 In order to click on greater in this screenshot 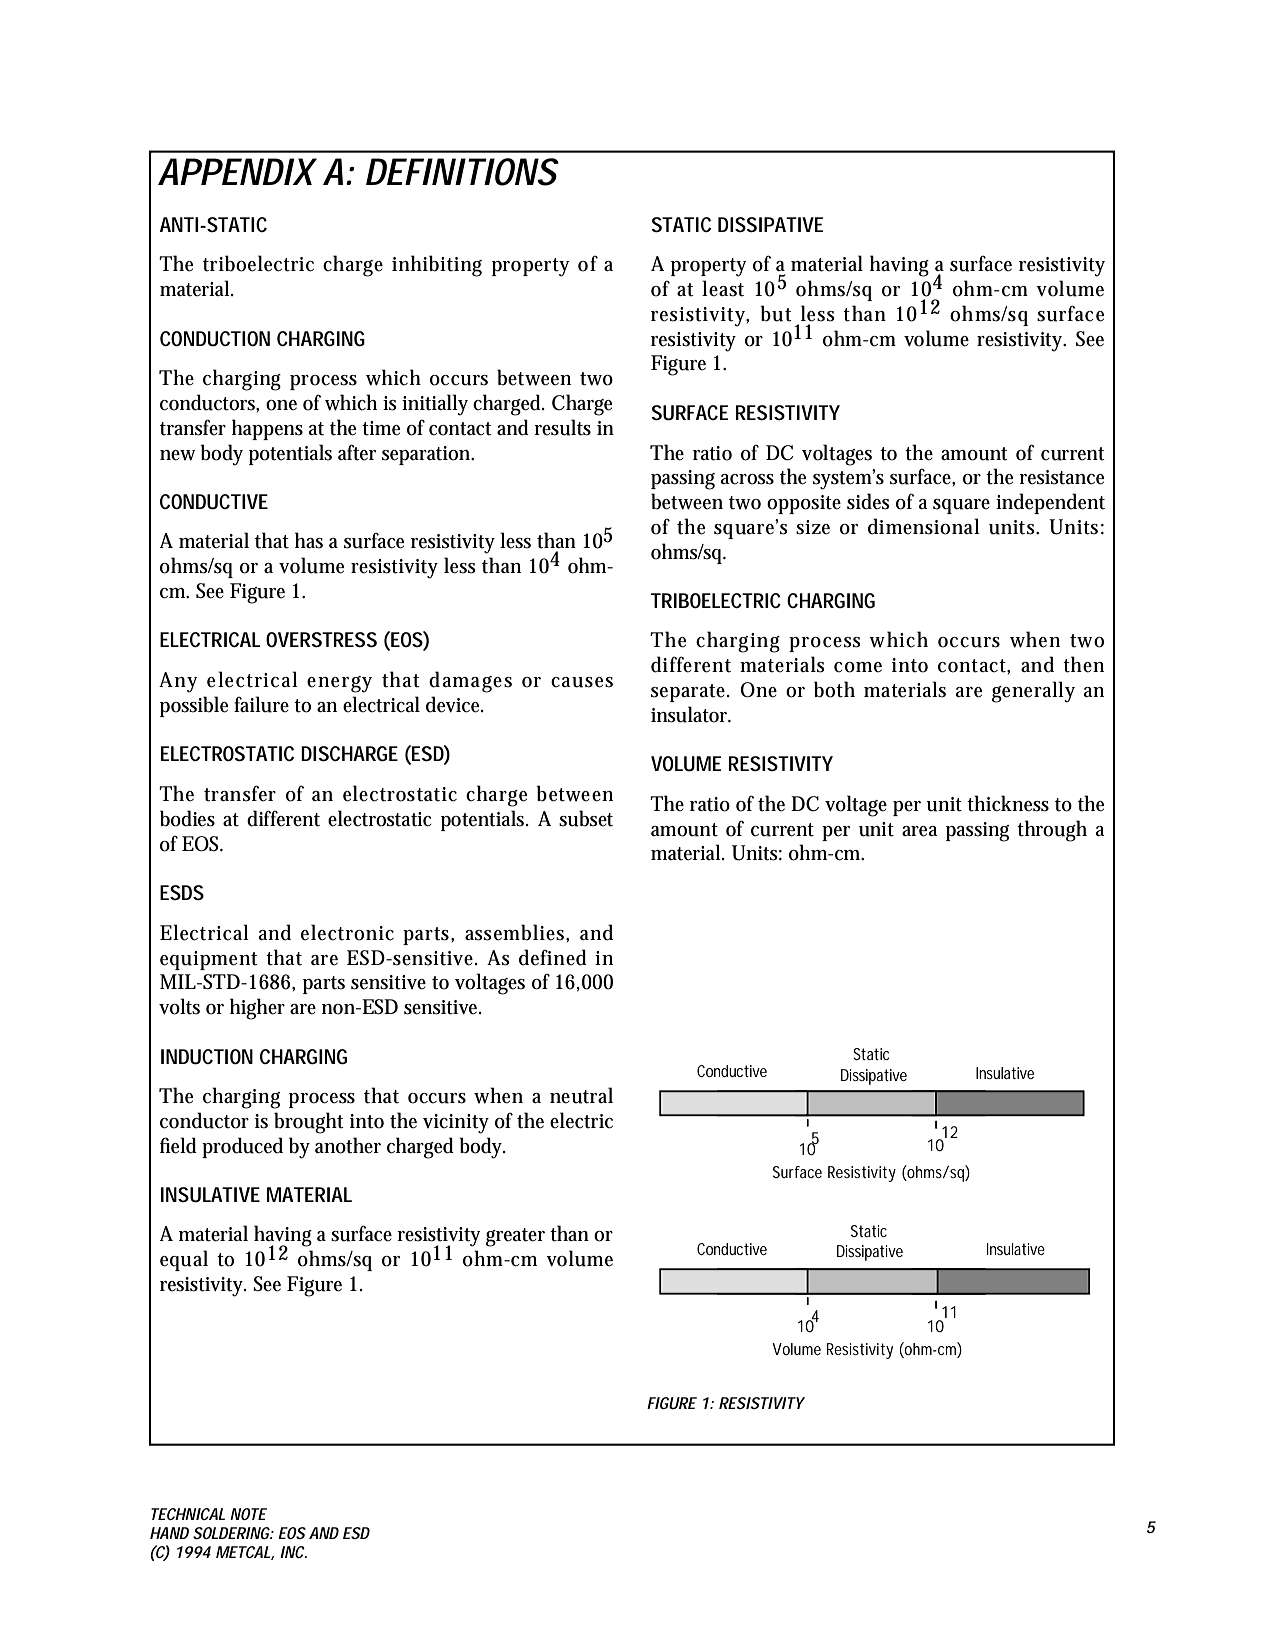, I will do `click(515, 1237)`.
